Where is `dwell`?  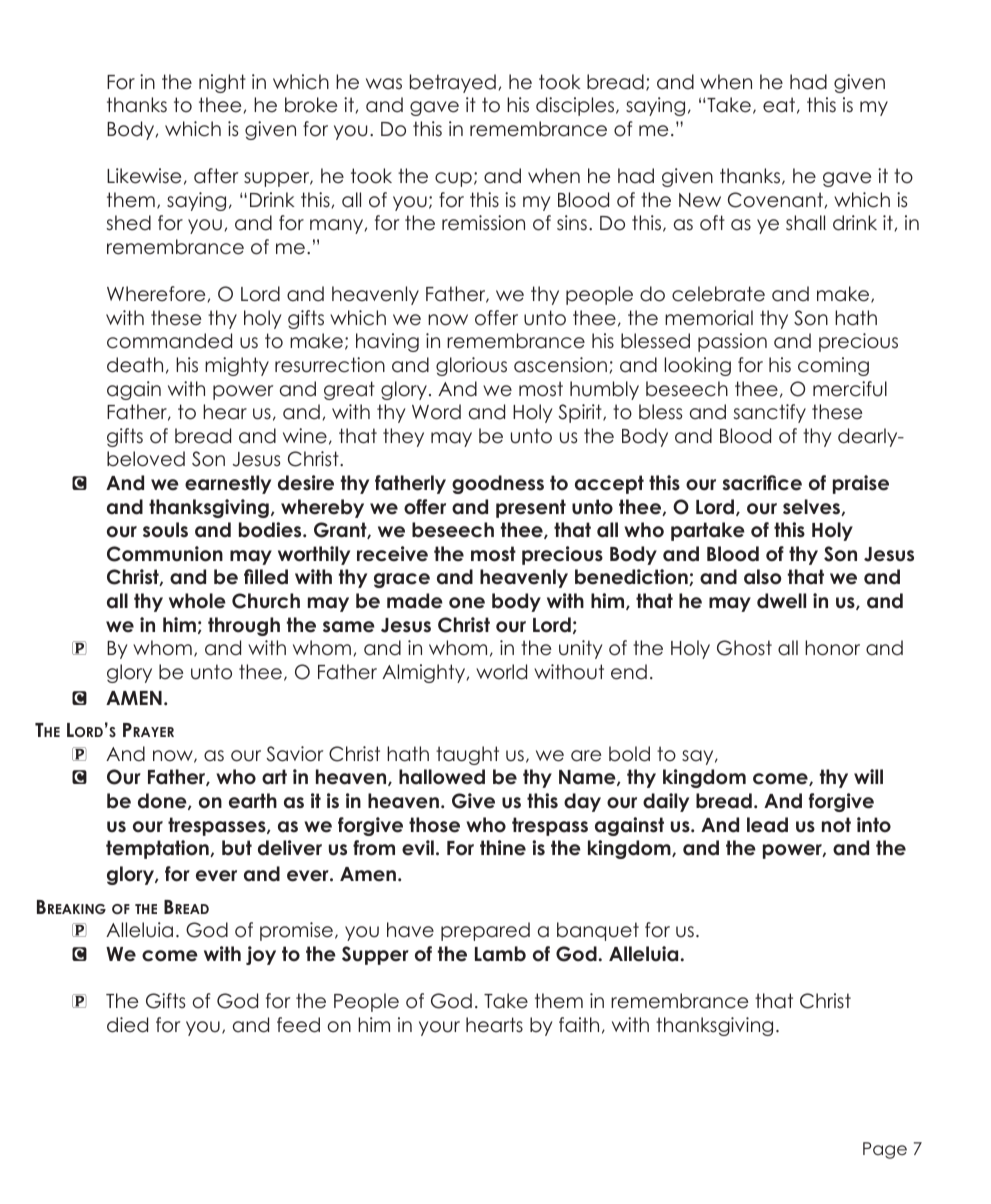
dwell is located at coordinates (781, 601).
